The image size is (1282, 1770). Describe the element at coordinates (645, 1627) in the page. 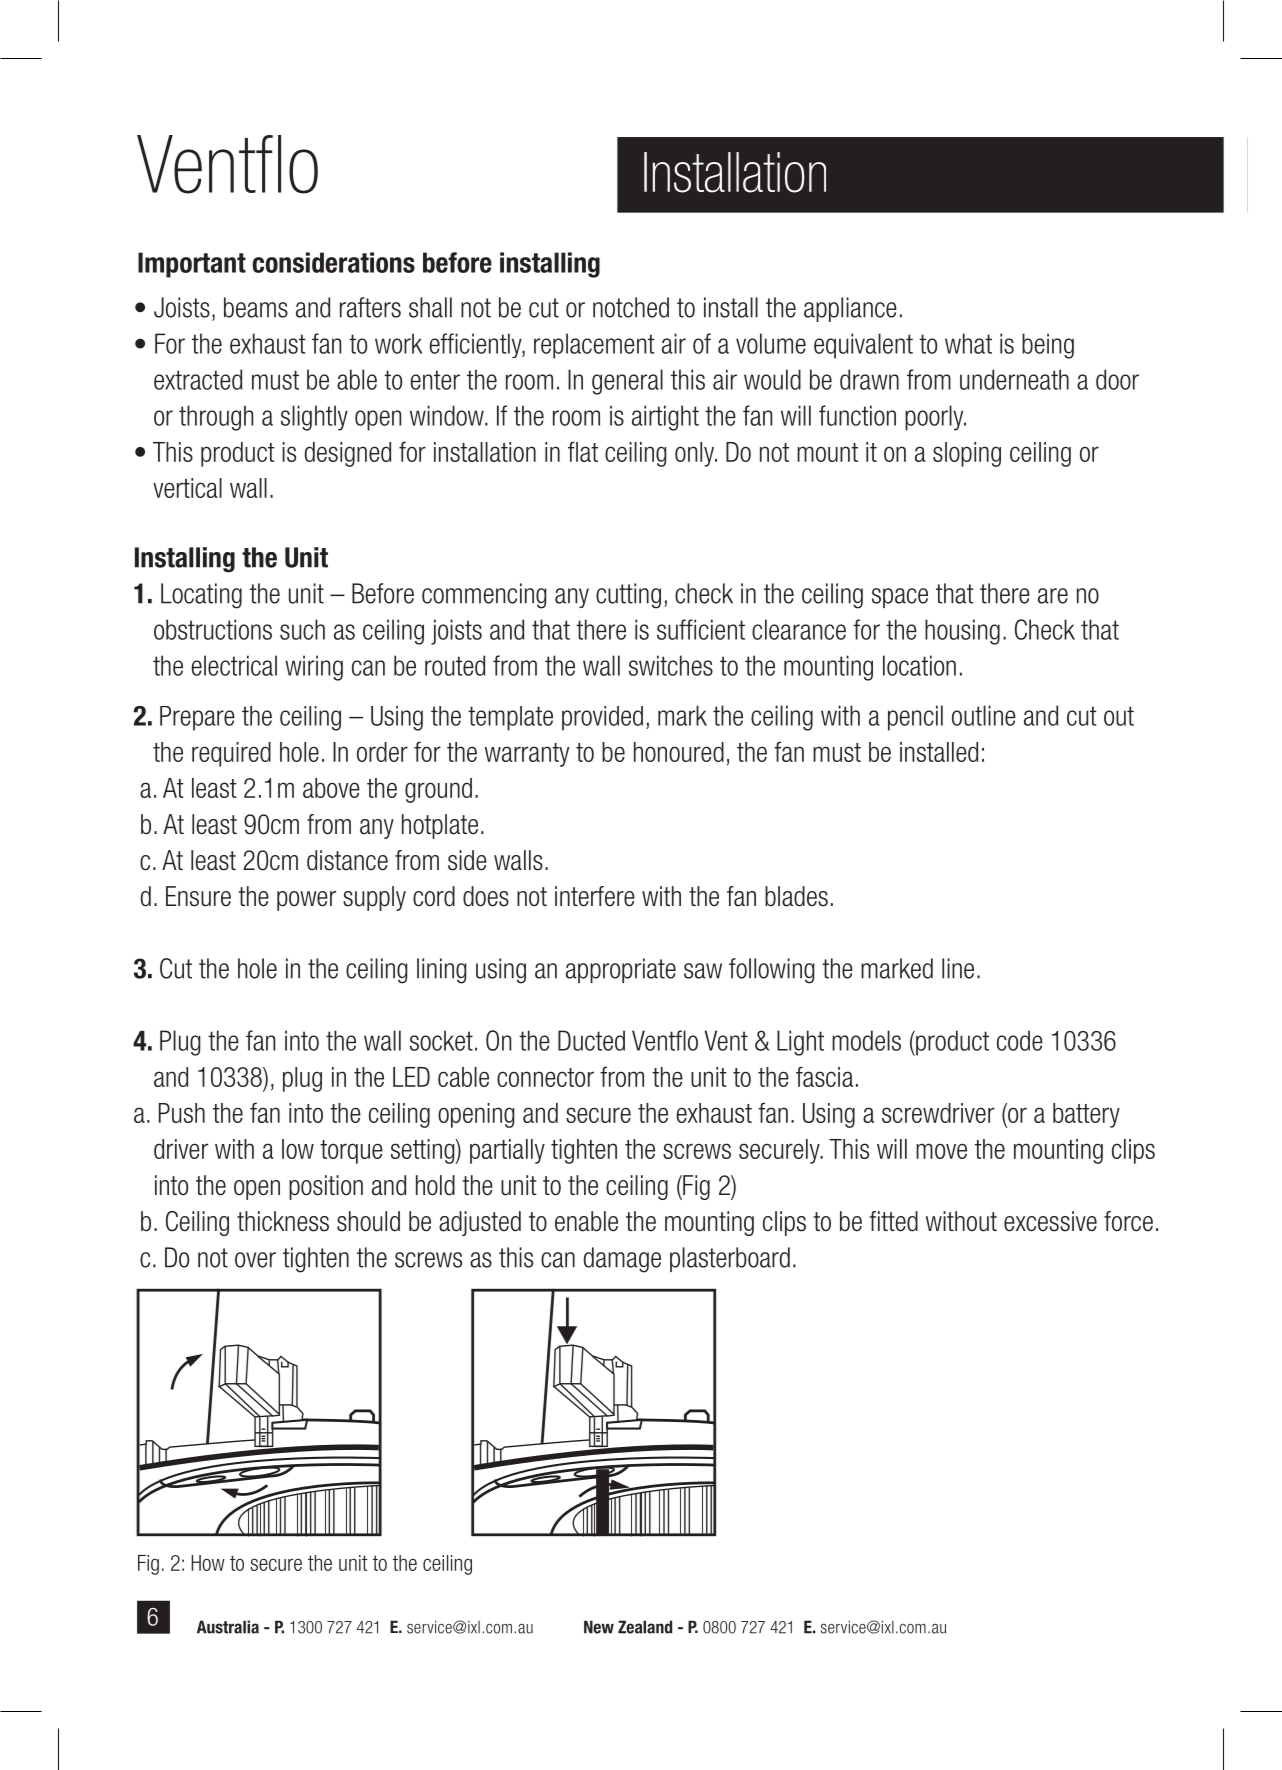

I see `Zealand` at that location.
